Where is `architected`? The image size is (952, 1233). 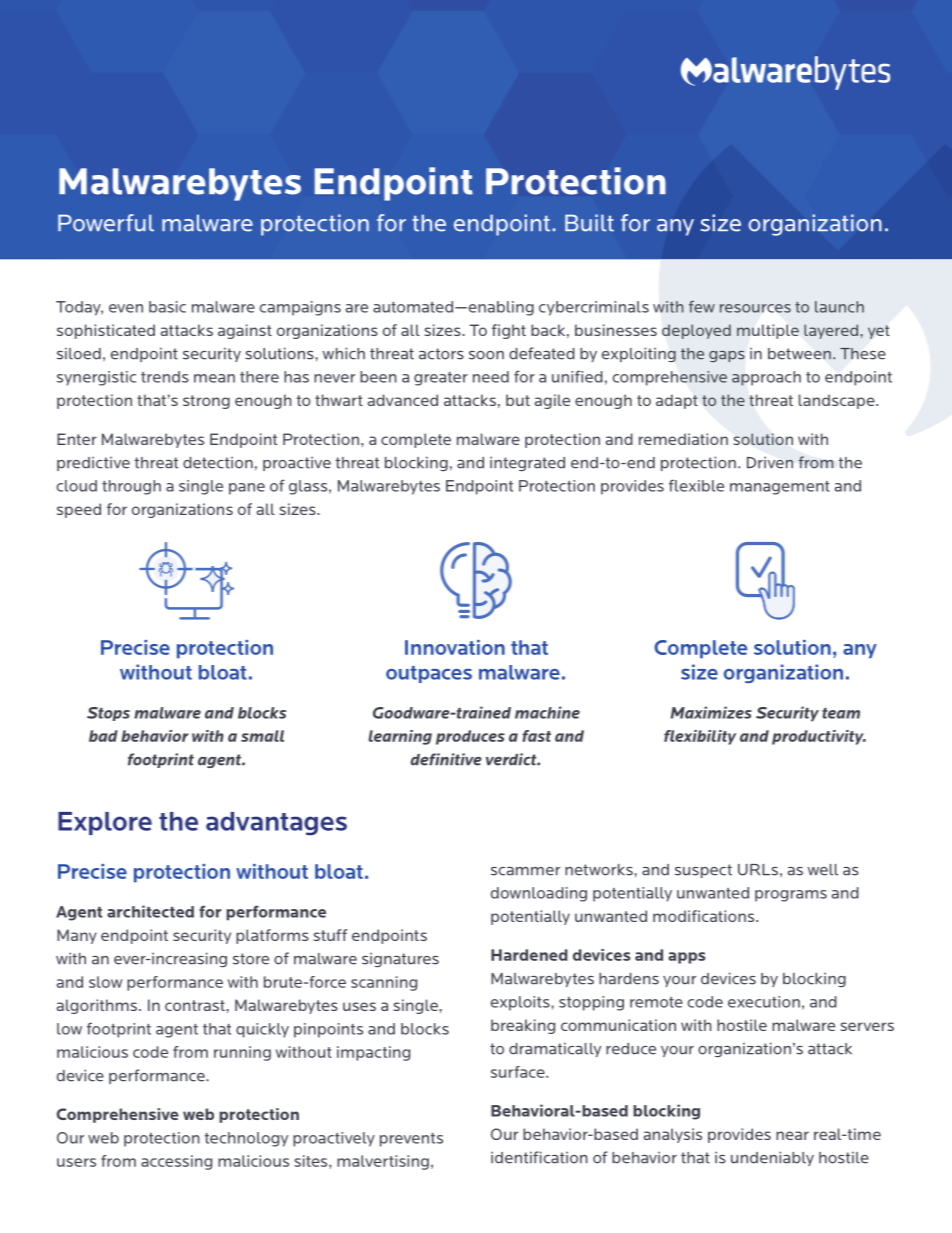
architected is located at coordinates (150, 911).
